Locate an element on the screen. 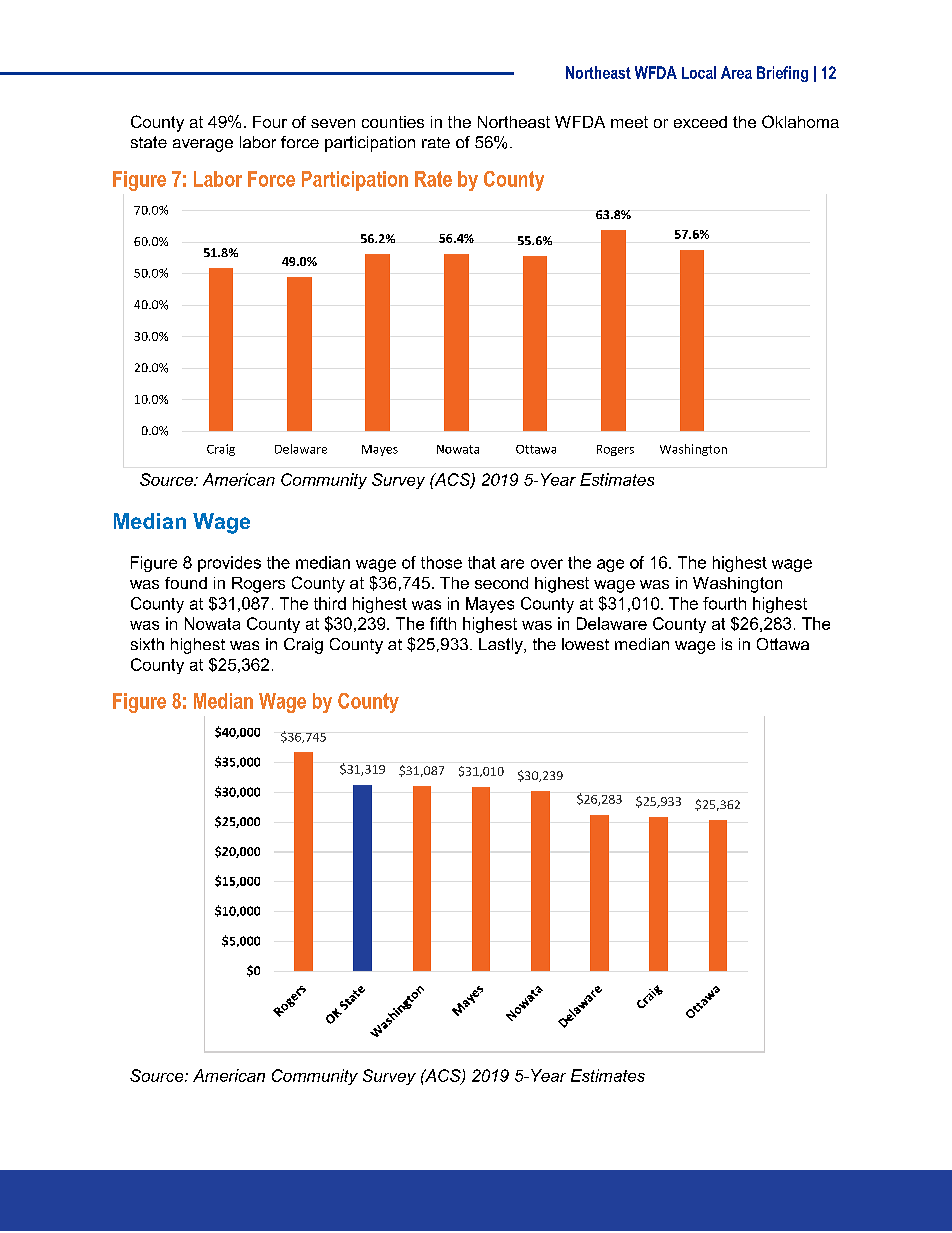 This screenshot has height=1233, width=952. lowest is located at coordinates (585, 644).
